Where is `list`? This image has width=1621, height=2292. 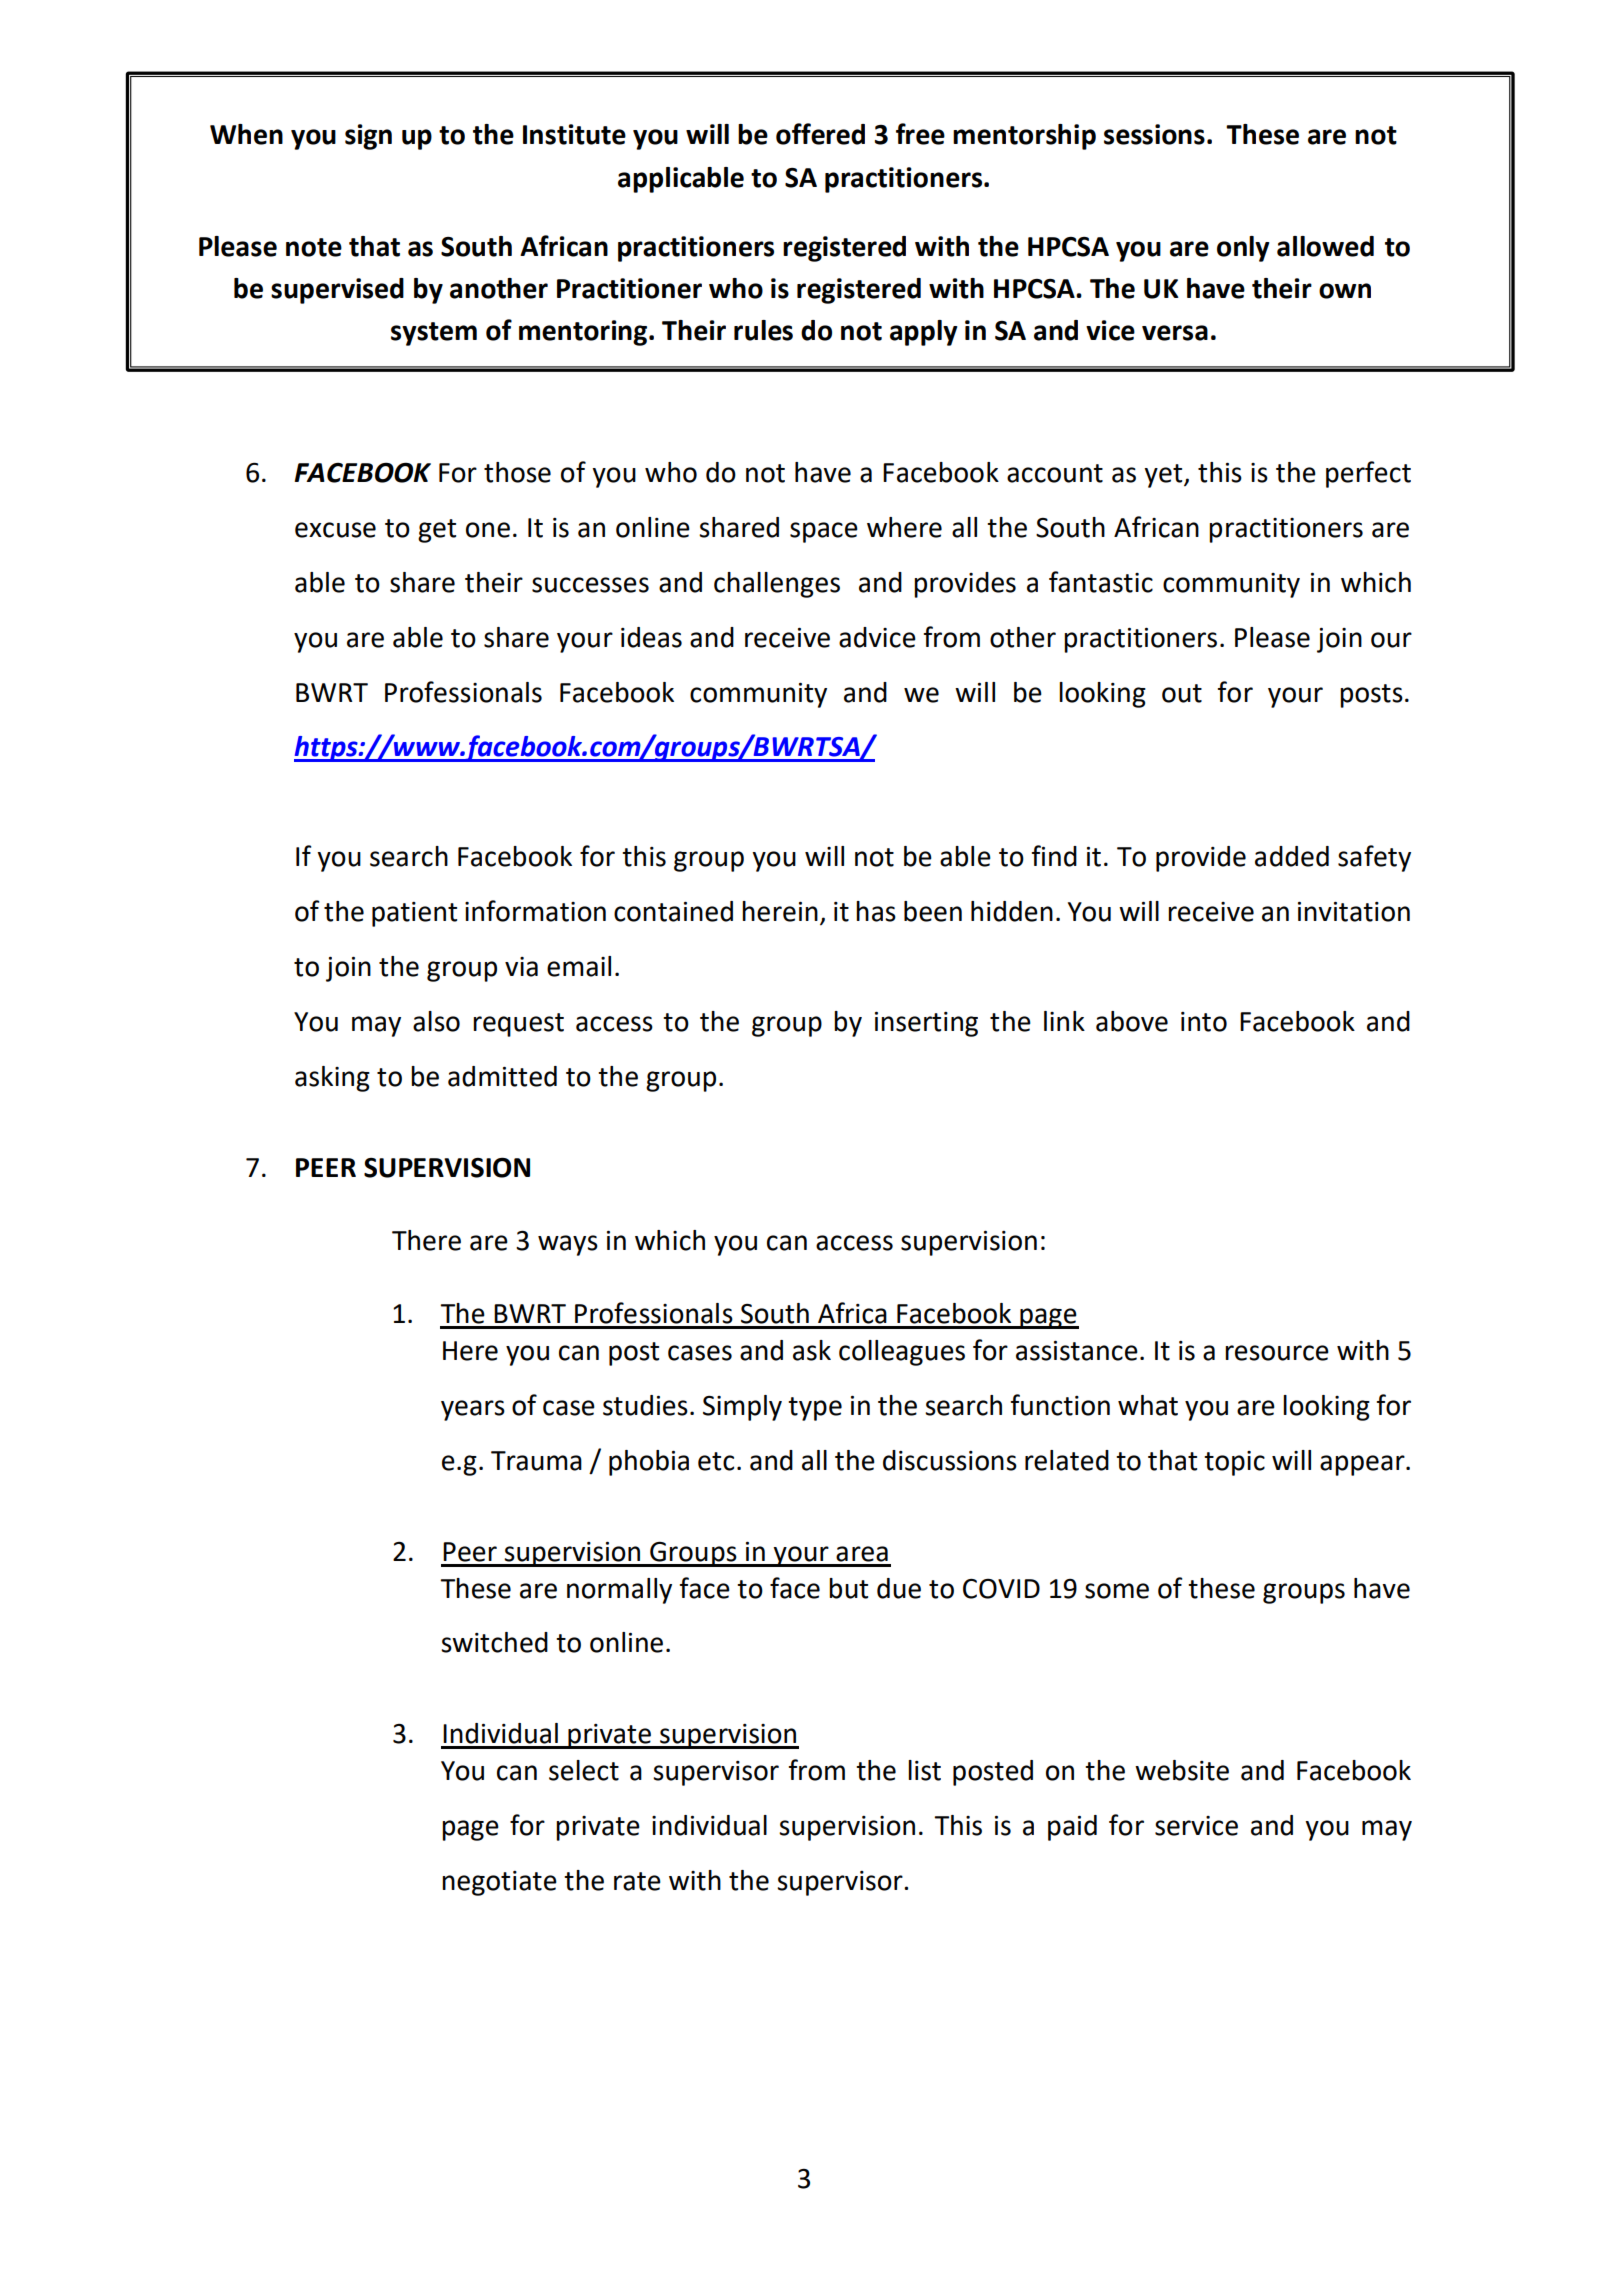
list is located at coordinates (924, 1770).
